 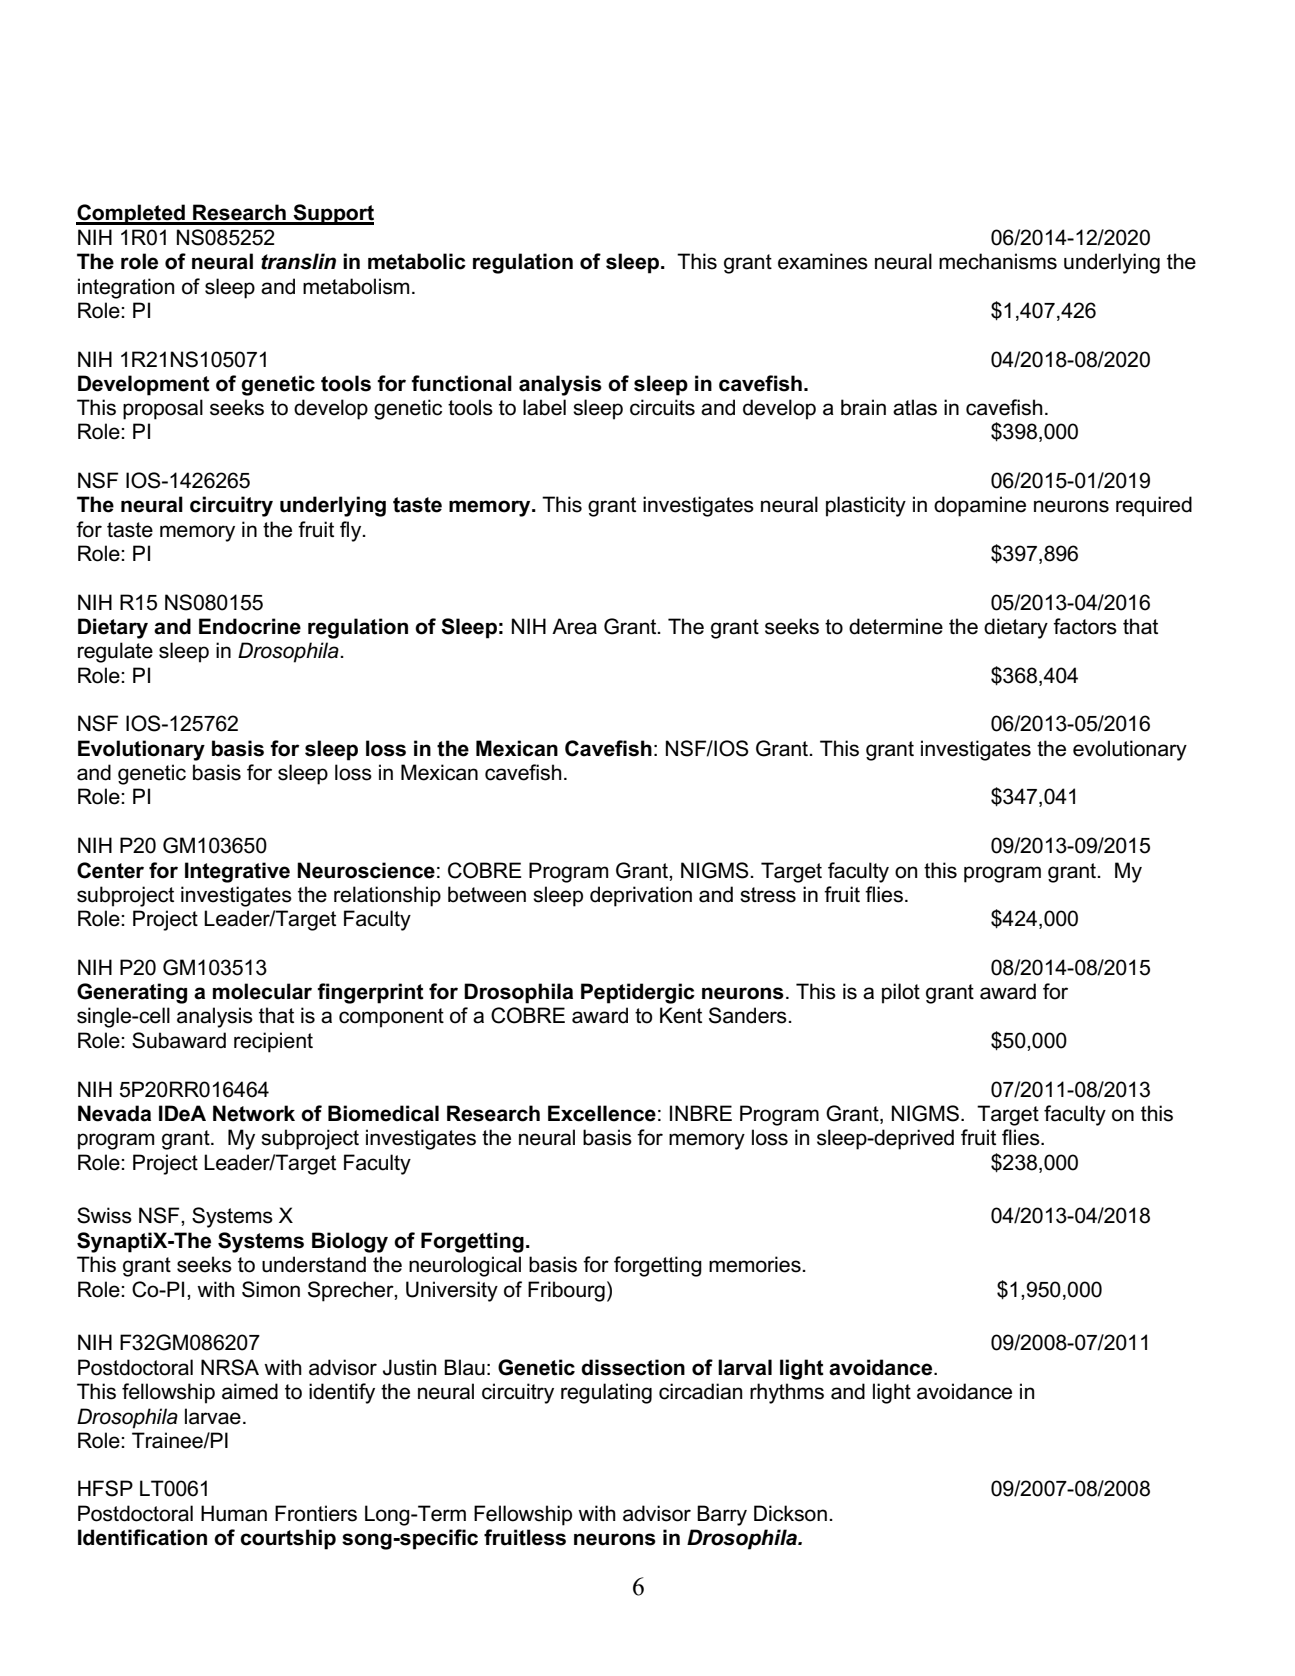 What do you see at coordinates (823, 261) in the page?
I see `examines` at bounding box center [823, 261].
